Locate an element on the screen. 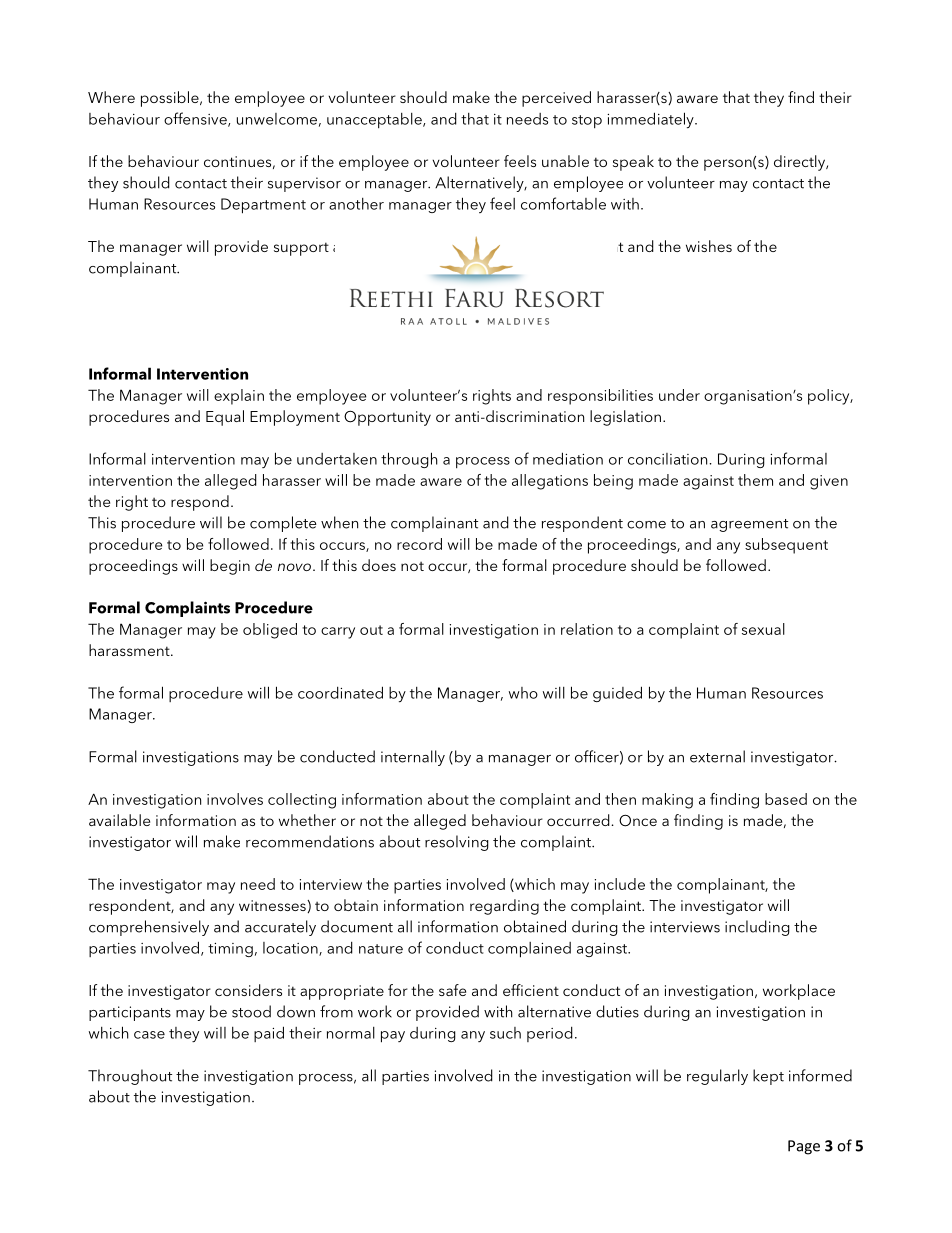  immediately is located at coordinates (651, 120).
